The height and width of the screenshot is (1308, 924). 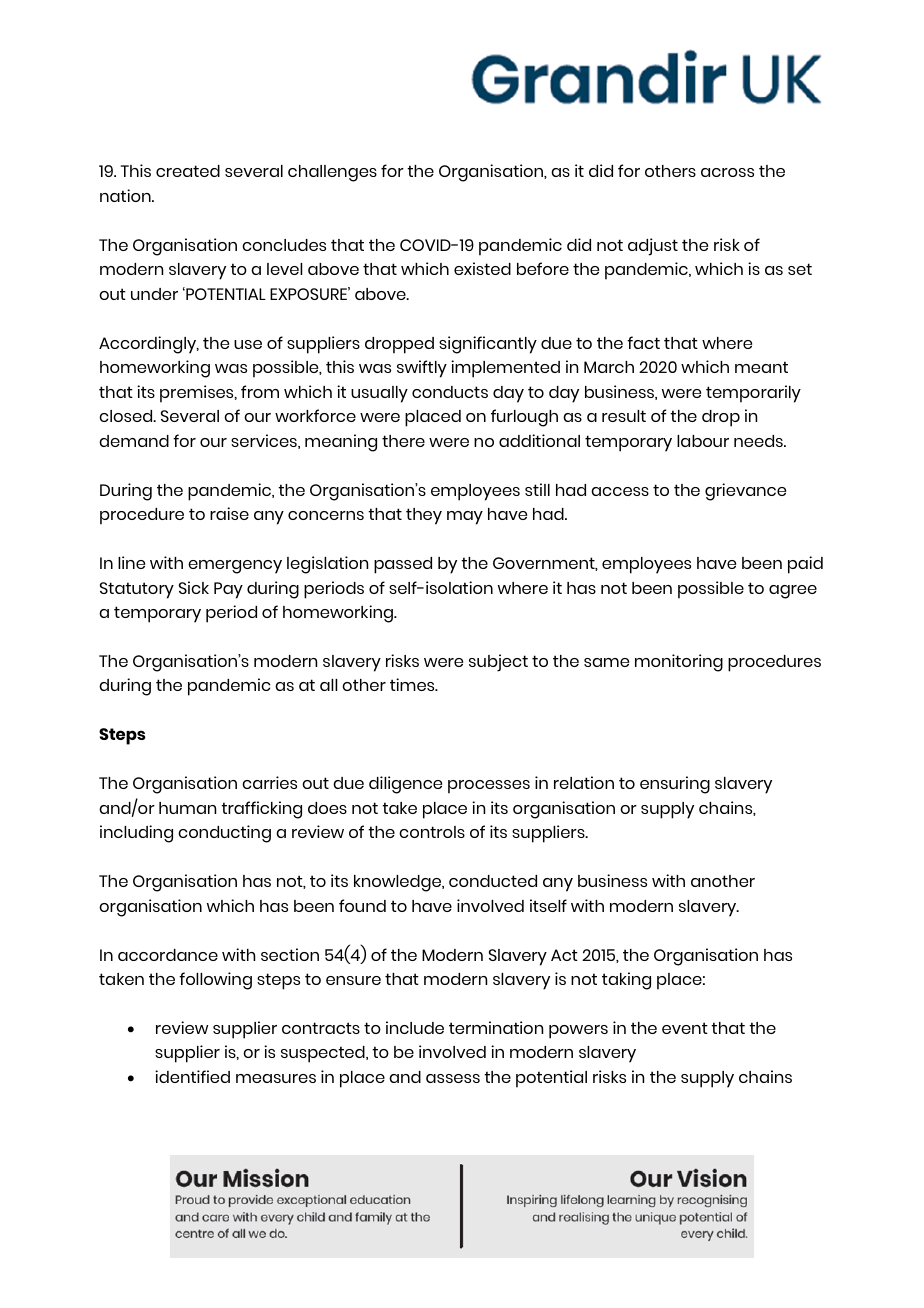 I want to click on grievance, so click(x=745, y=492).
